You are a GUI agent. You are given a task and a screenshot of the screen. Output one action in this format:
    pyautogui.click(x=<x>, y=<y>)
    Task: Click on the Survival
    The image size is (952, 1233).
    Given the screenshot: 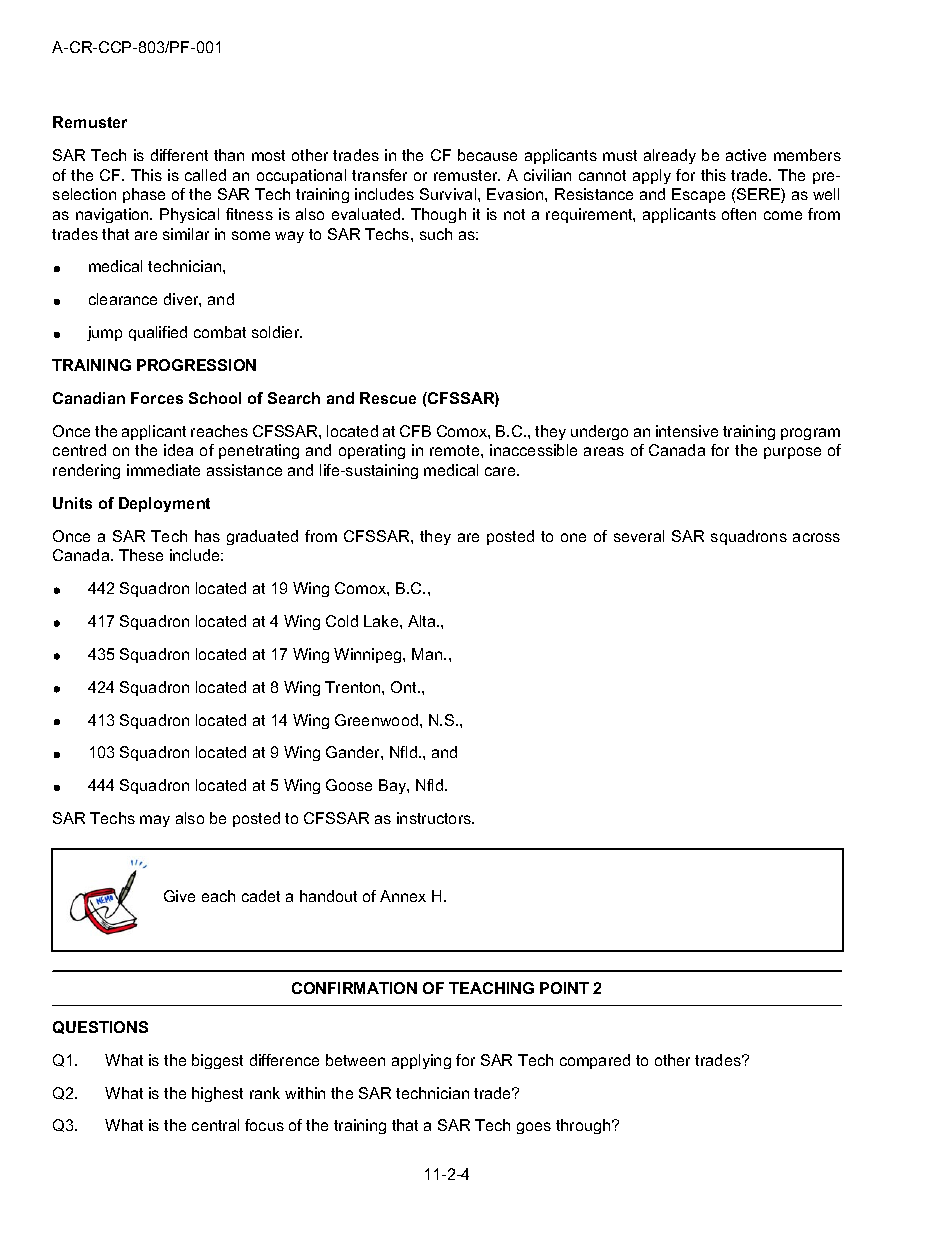 What is the action you would take?
    pyautogui.click(x=449, y=194)
